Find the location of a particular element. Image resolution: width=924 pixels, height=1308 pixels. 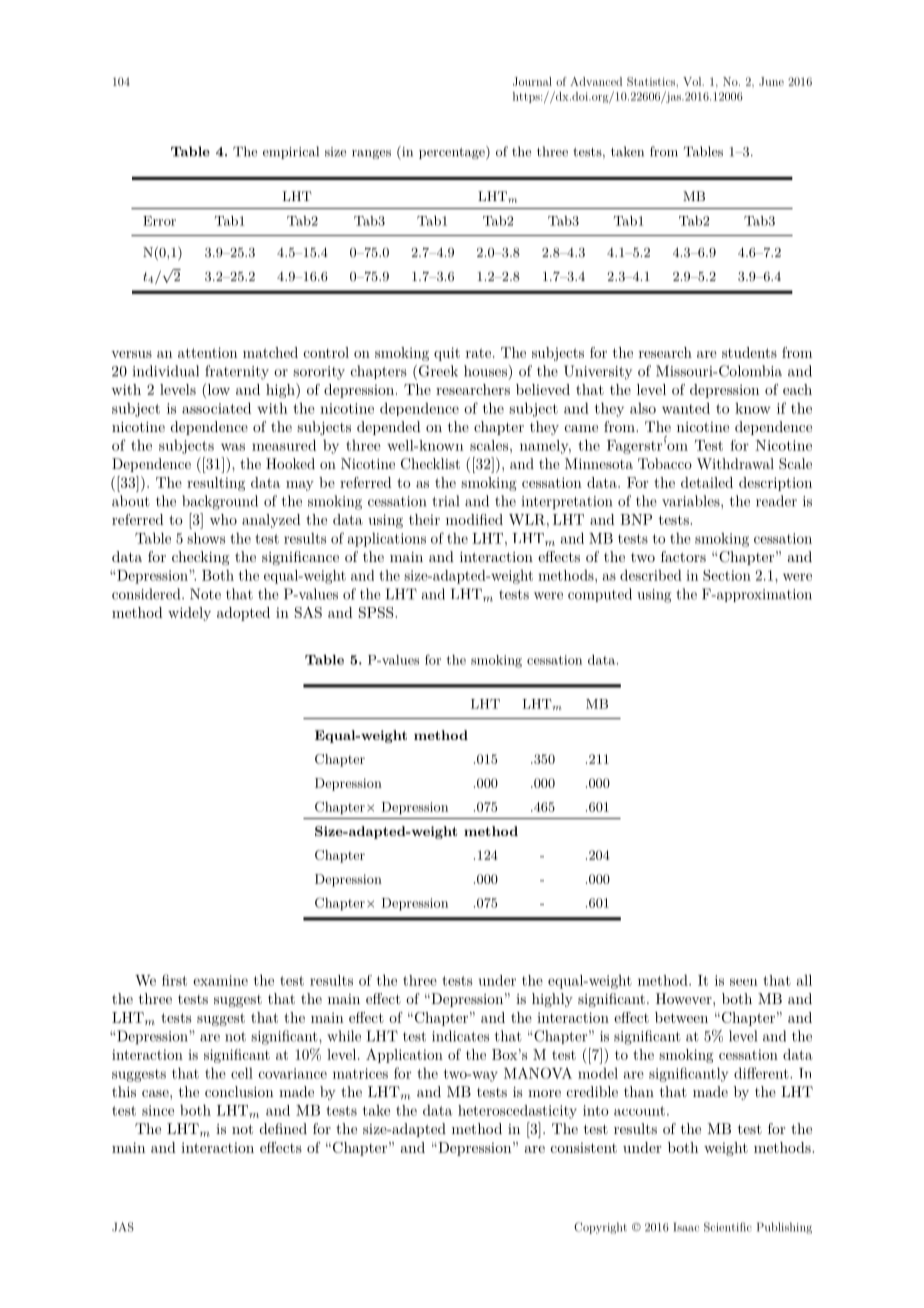

trial is located at coordinates (445, 501).
